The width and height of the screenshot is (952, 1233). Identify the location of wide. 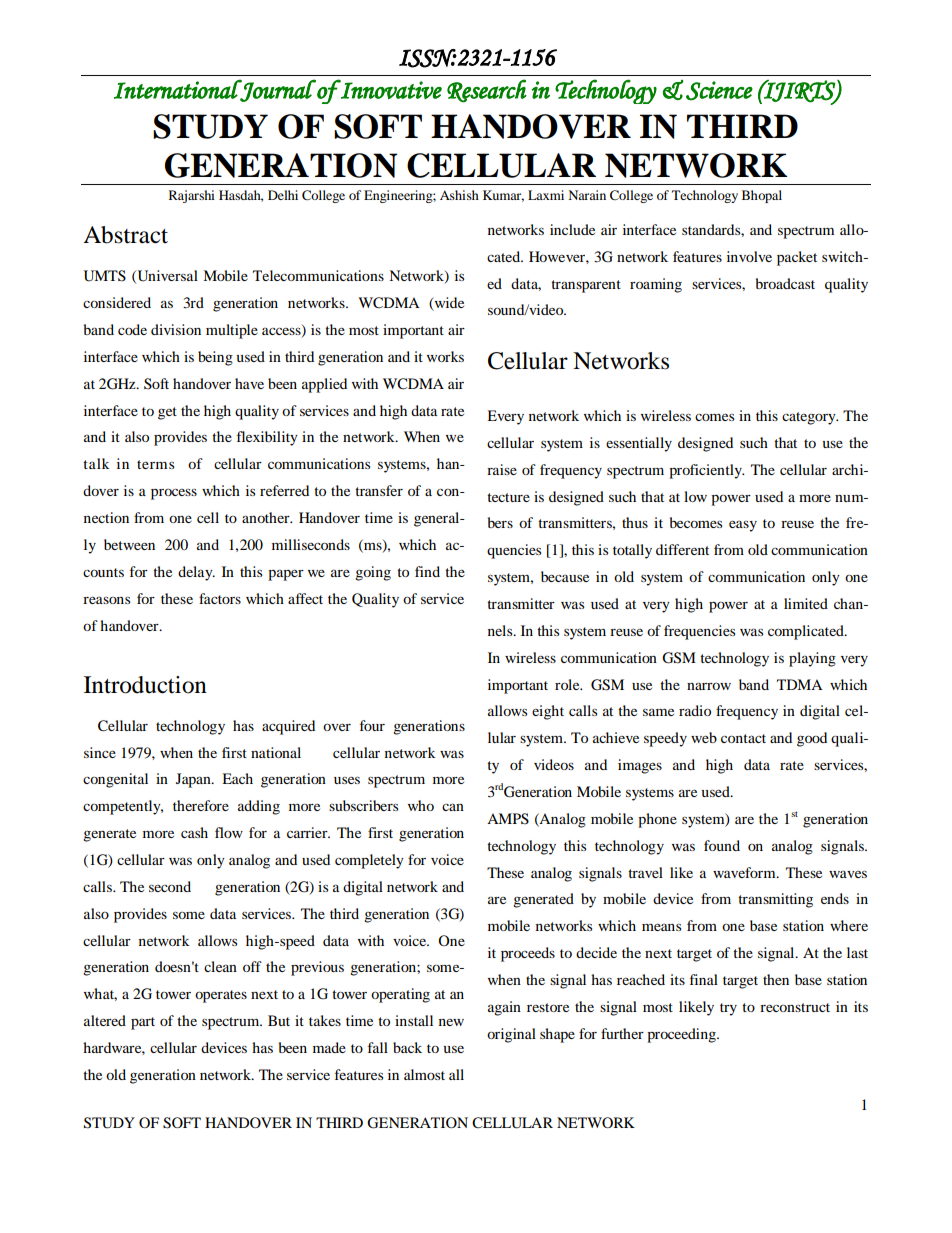
(448, 304).
